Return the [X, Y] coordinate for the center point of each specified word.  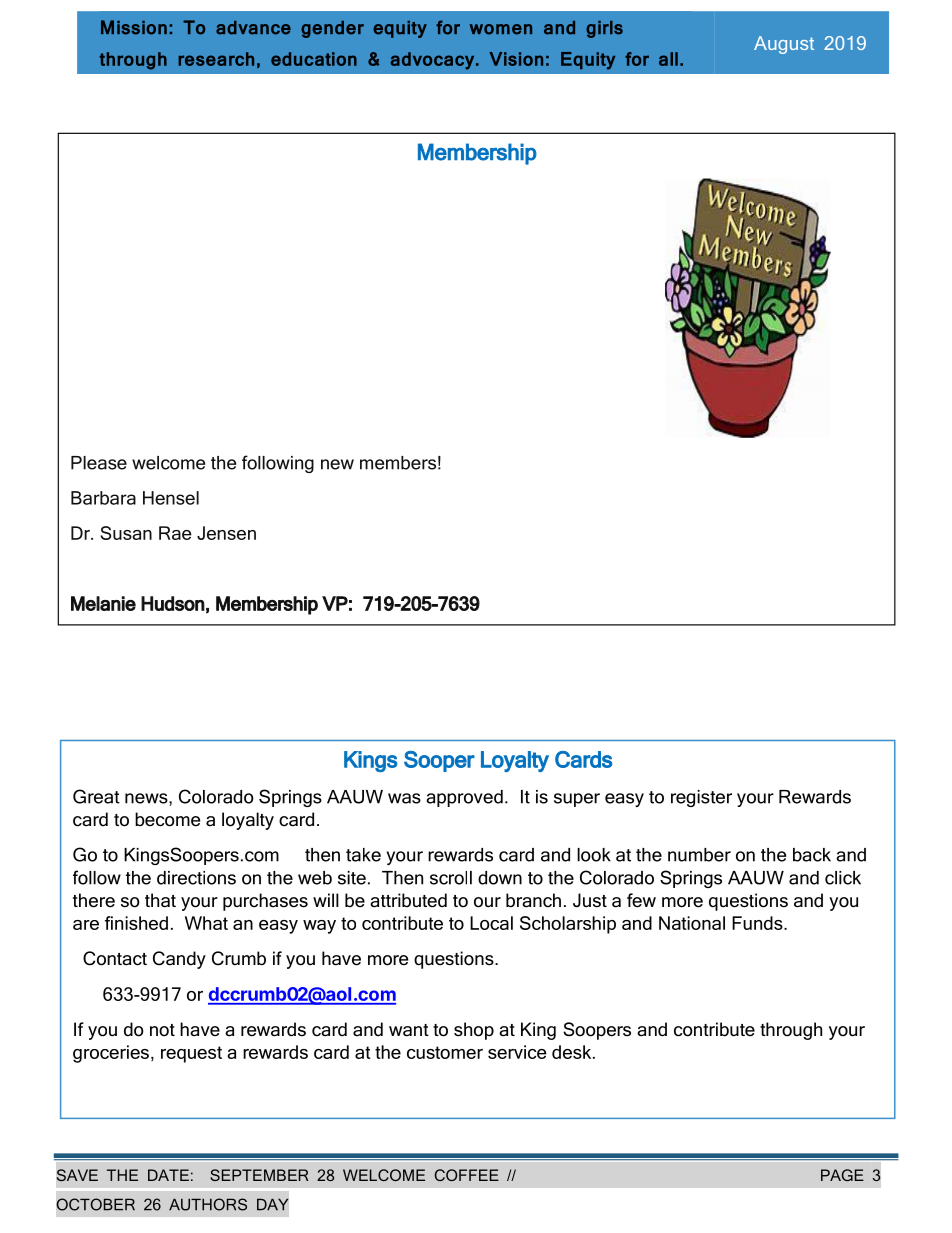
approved [464, 798]
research [216, 59]
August [784, 45]
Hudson [173, 603]
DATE [168, 1175]
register [701, 798]
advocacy [434, 61]
